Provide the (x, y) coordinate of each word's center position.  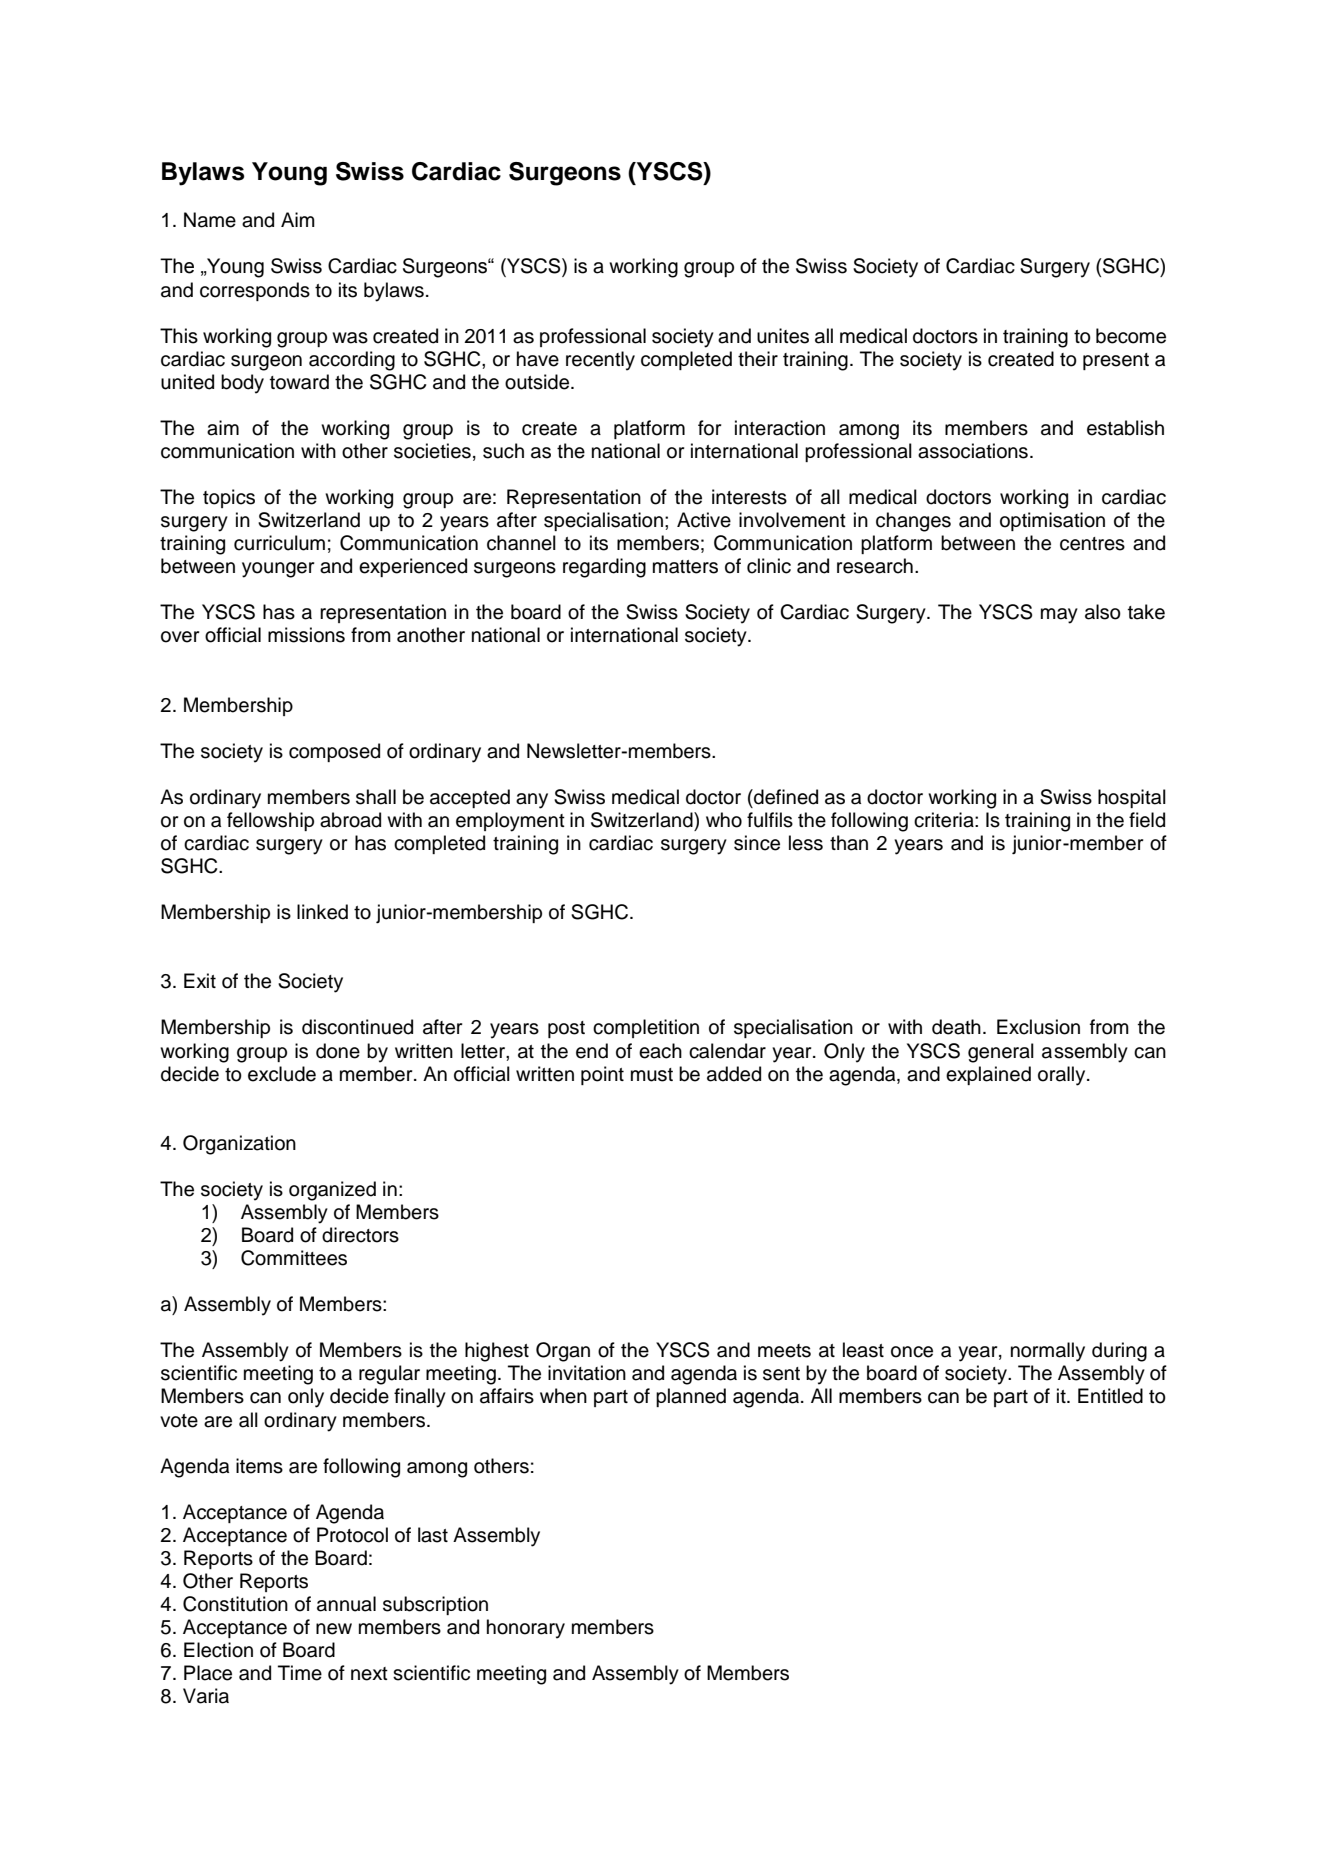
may (1059, 616)
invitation (587, 1373)
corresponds (255, 291)
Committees (294, 1258)
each (660, 1051)
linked (322, 912)
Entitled (1110, 1396)
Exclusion (1038, 1027)
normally (1048, 1352)
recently (600, 361)
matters (685, 567)
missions (306, 635)
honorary (526, 1629)
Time (300, 1673)
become (1131, 336)
